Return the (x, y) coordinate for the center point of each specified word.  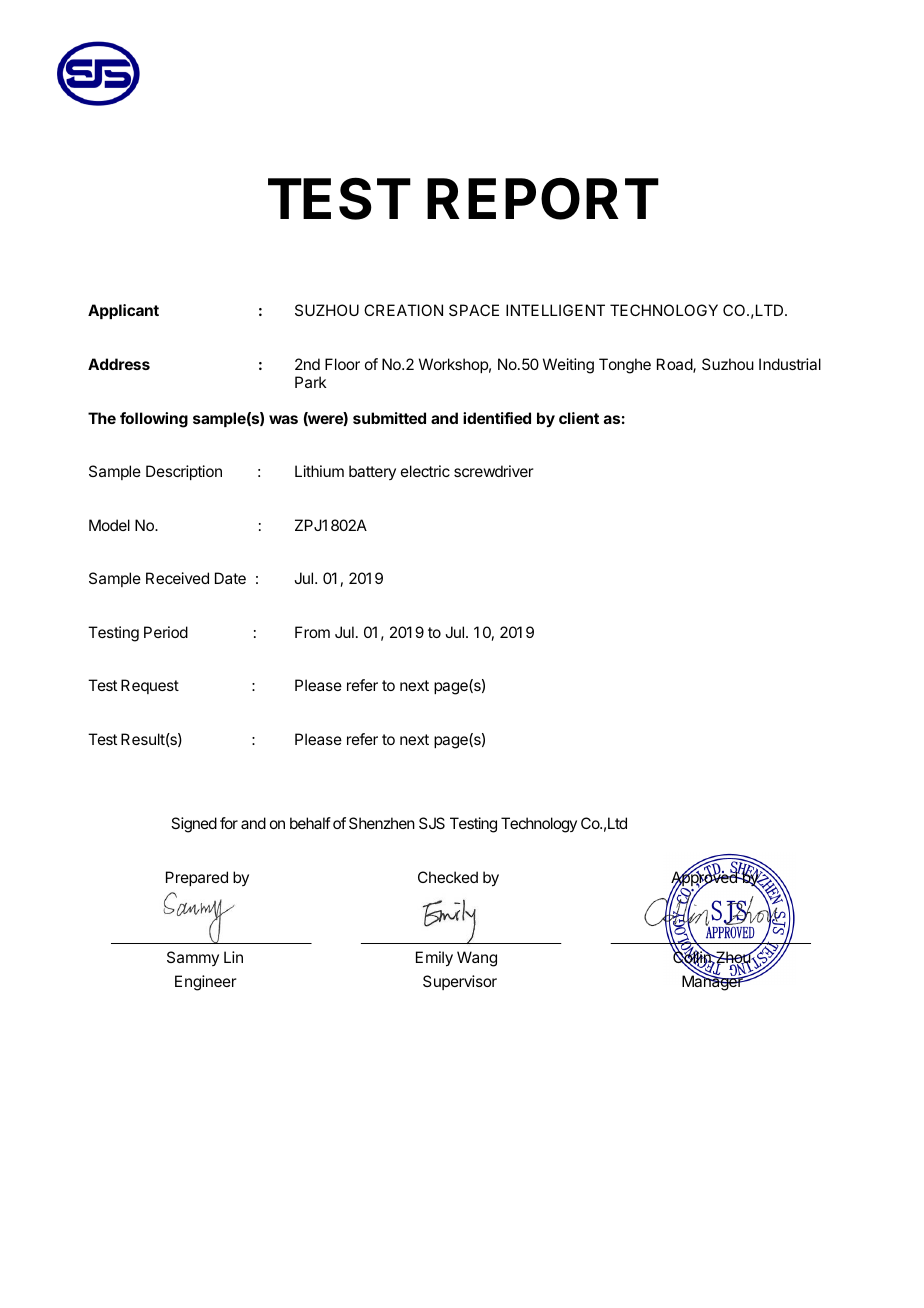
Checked (448, 877)
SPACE (474, 310)
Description (184, 472)
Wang (477, 959)
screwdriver (494, 471)
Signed (194, 825)
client (579, 418)
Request (150, 686)
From (312, 632)
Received (177, 578)
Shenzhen (382, 823)
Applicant (123, 311)
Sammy (193, 958)
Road (675, 365)
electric (425, 471)
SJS (432, 823)
